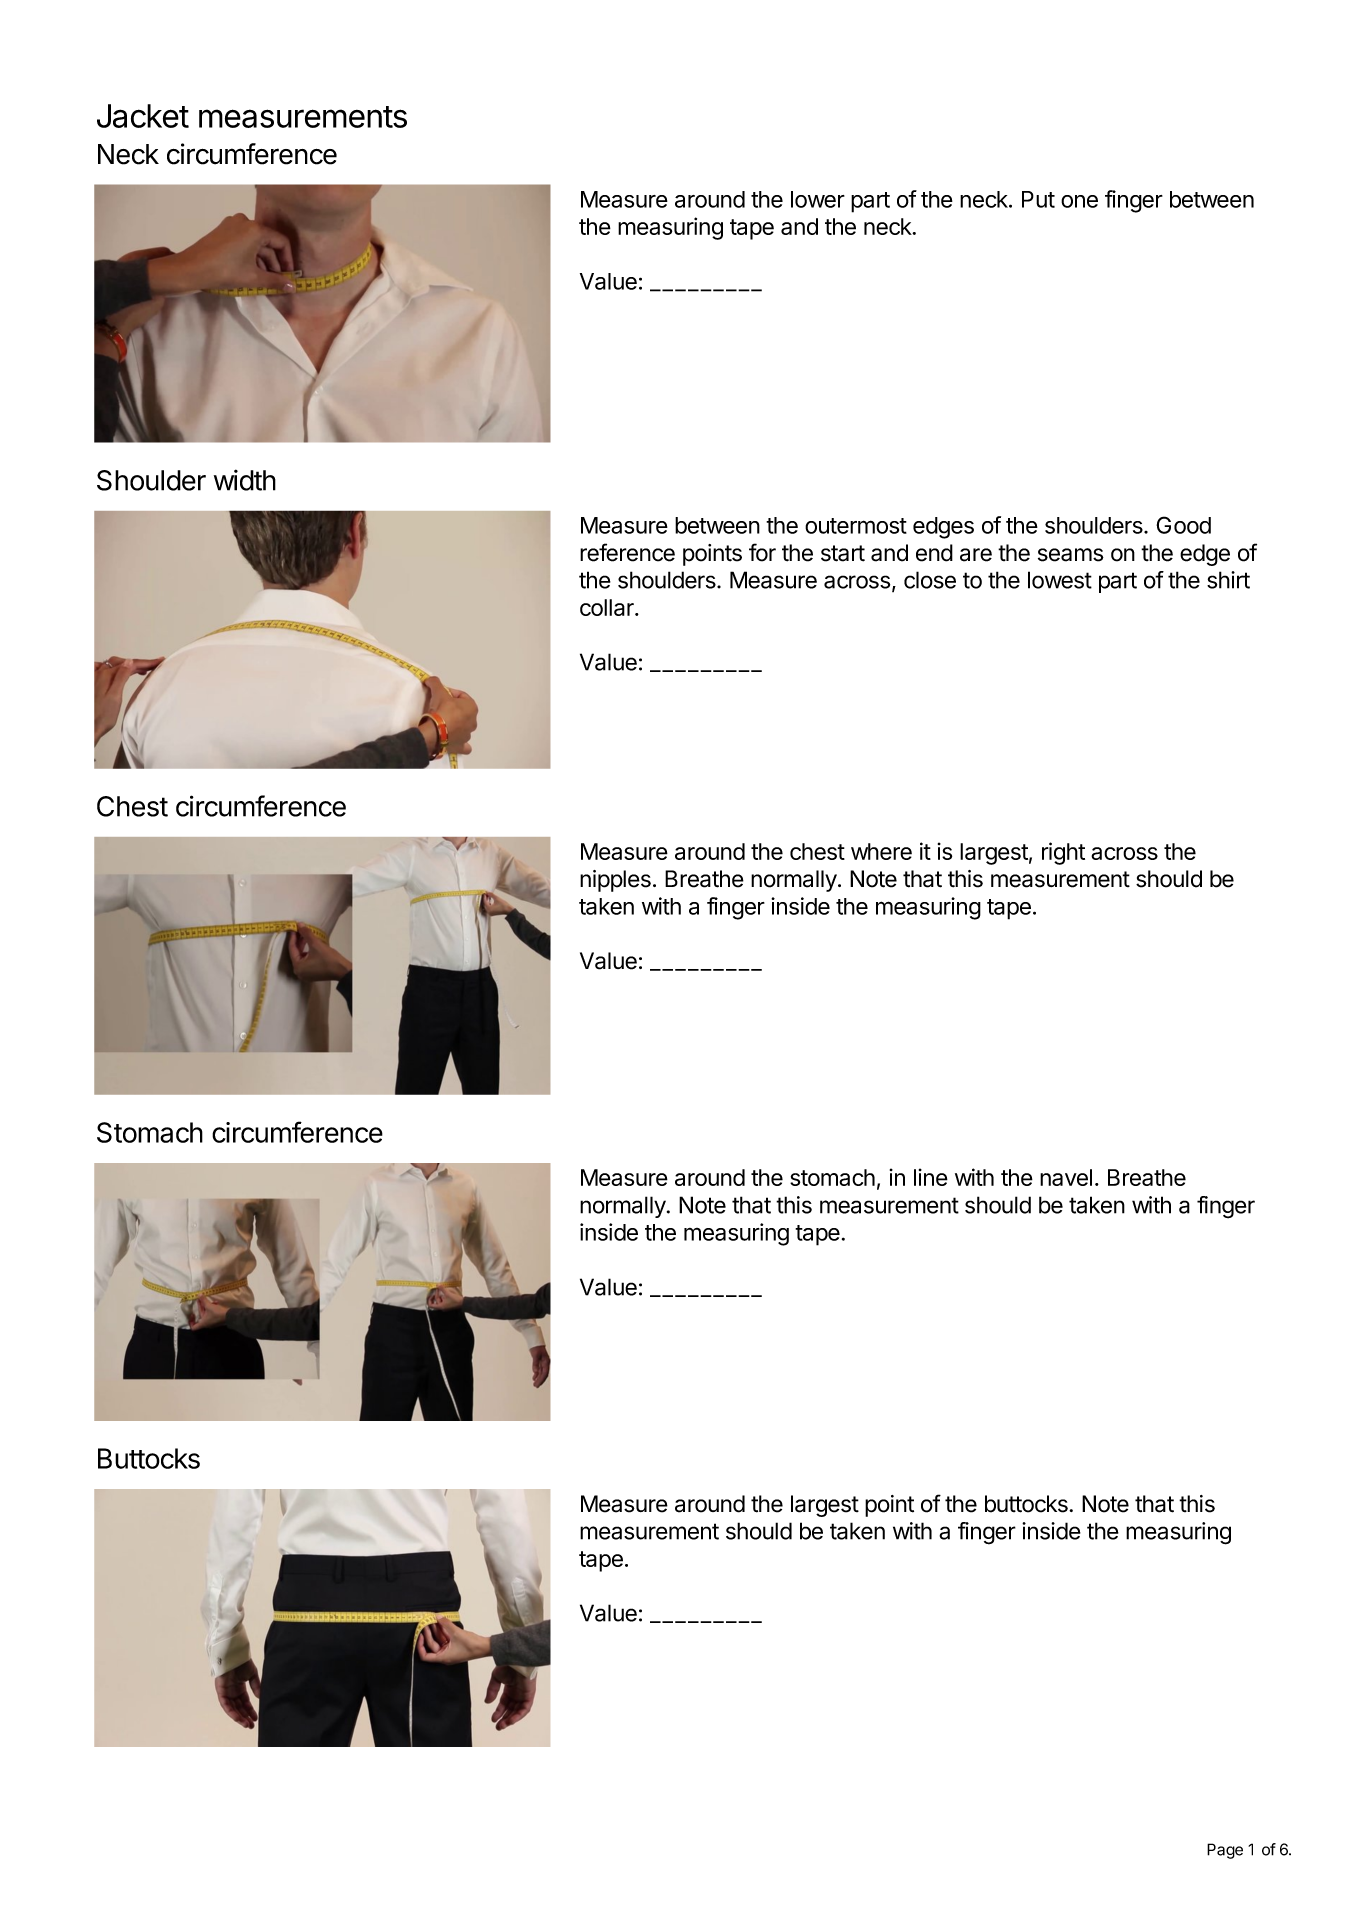  I want to click on lower, so click(818, 199).
